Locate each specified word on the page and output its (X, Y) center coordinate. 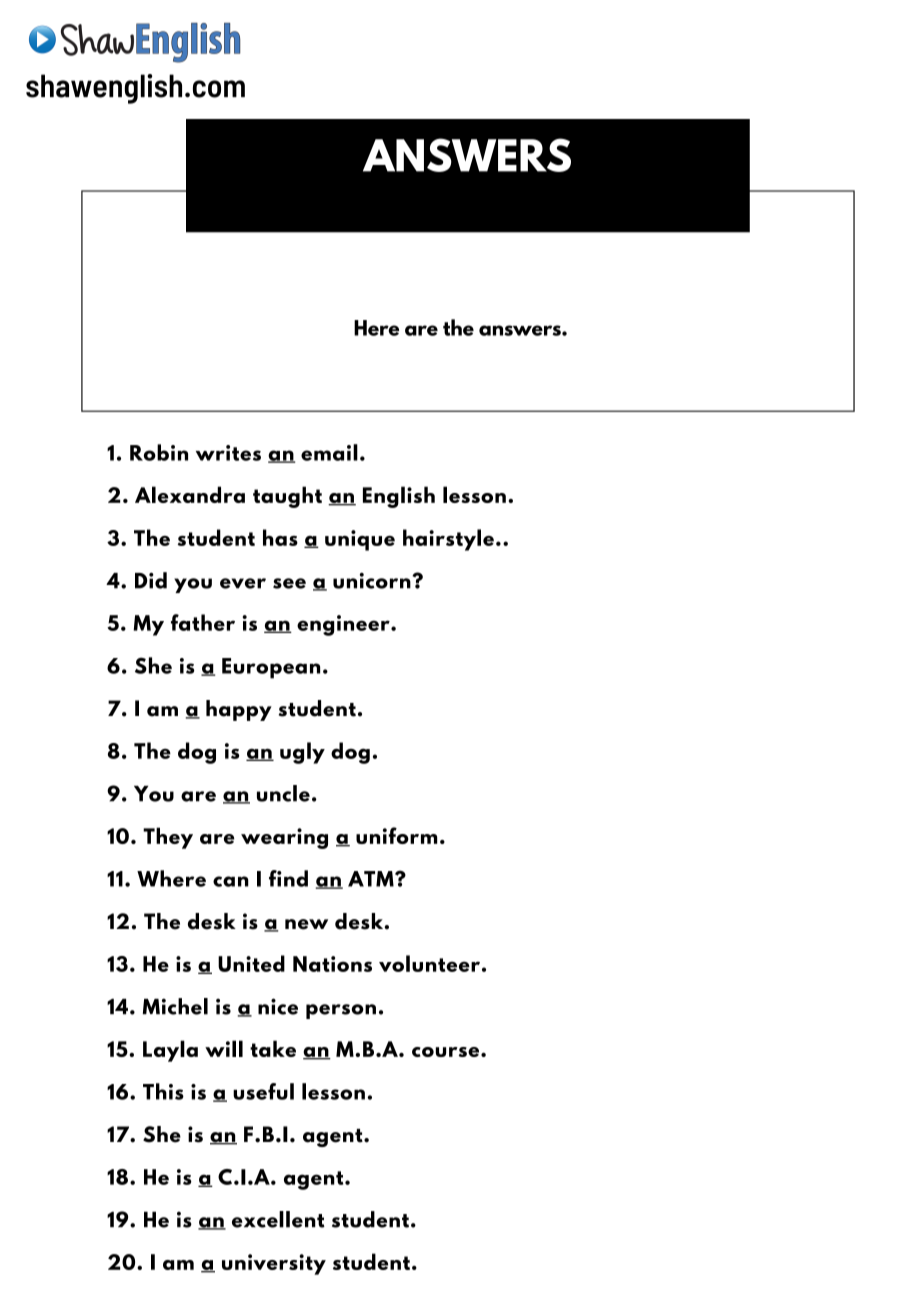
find (288, 878)
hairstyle (448, 540)
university (274, 1264)
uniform (397, 835)
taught (287, 497)
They (168, 838)
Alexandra (190, 494)
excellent (278, 1219)
